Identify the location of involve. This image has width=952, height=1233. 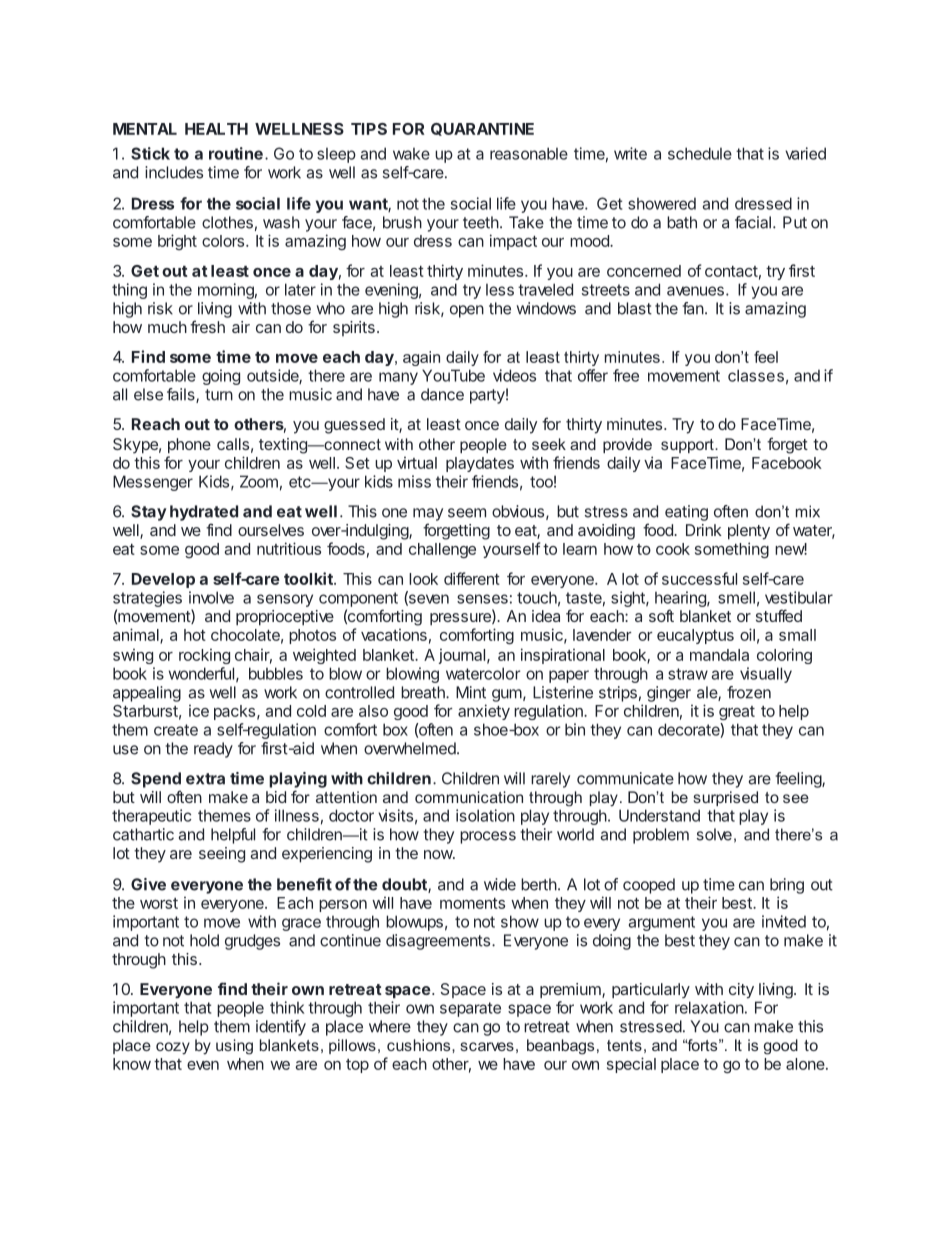
(211, 597).
